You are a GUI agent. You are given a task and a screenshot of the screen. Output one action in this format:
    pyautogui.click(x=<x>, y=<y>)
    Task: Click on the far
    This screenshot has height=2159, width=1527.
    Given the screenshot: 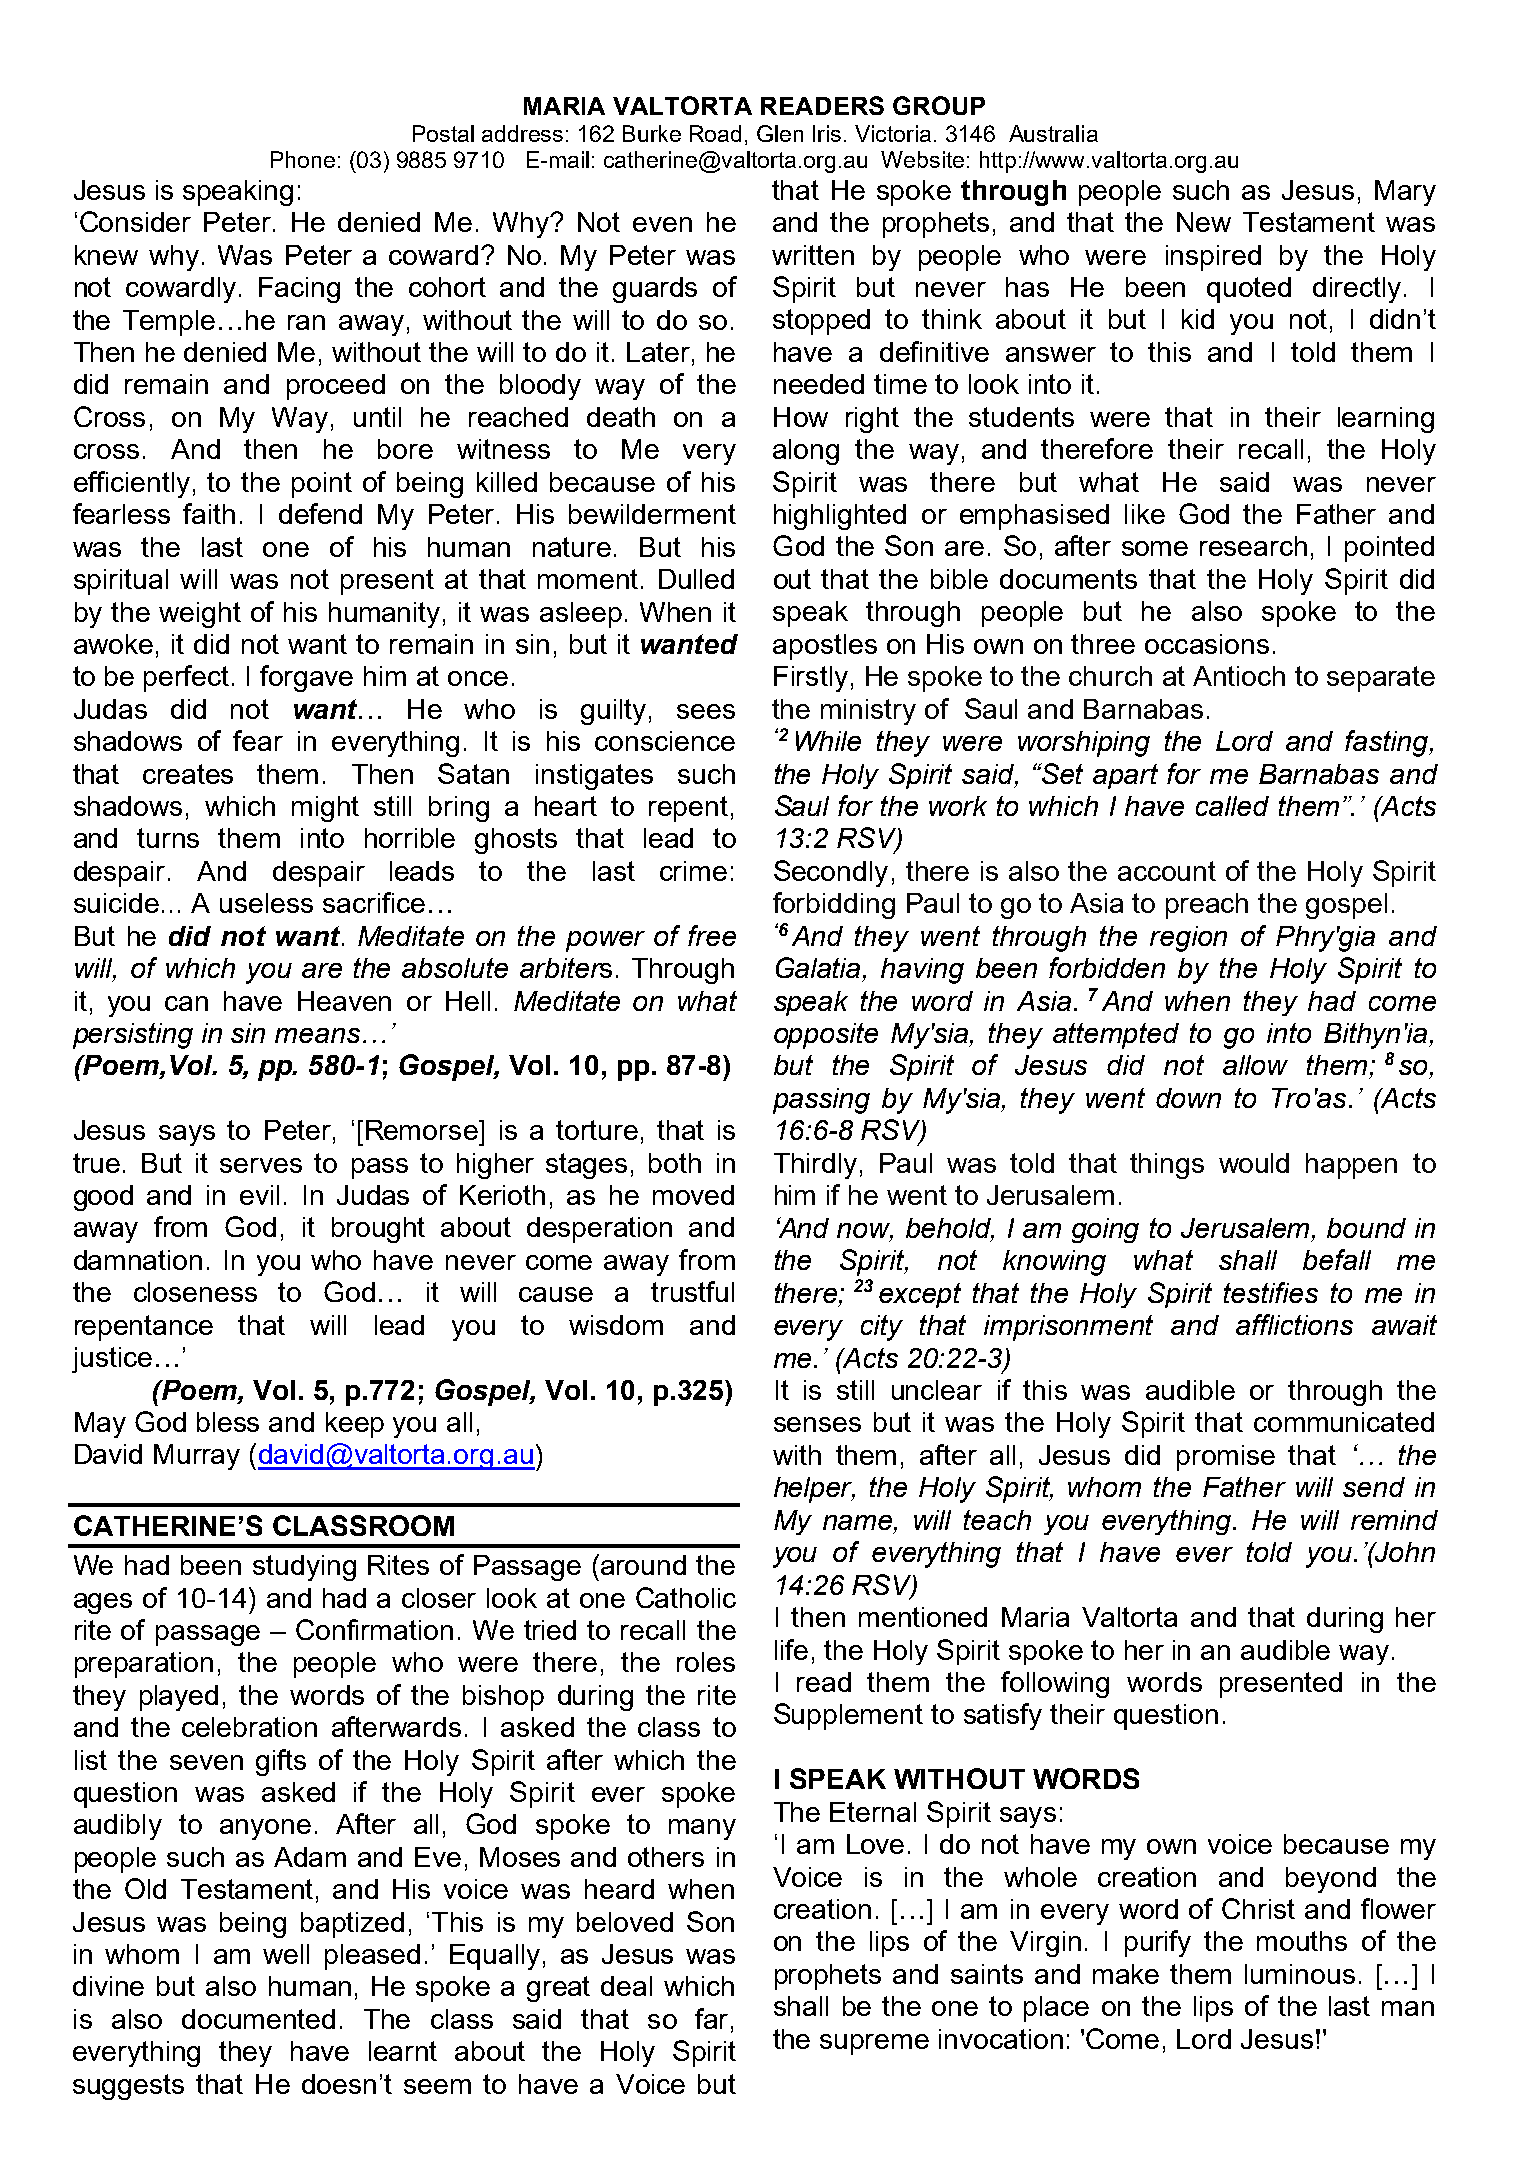 What is the action you would take?
    pyautogui.click(x=711, y=2018)
